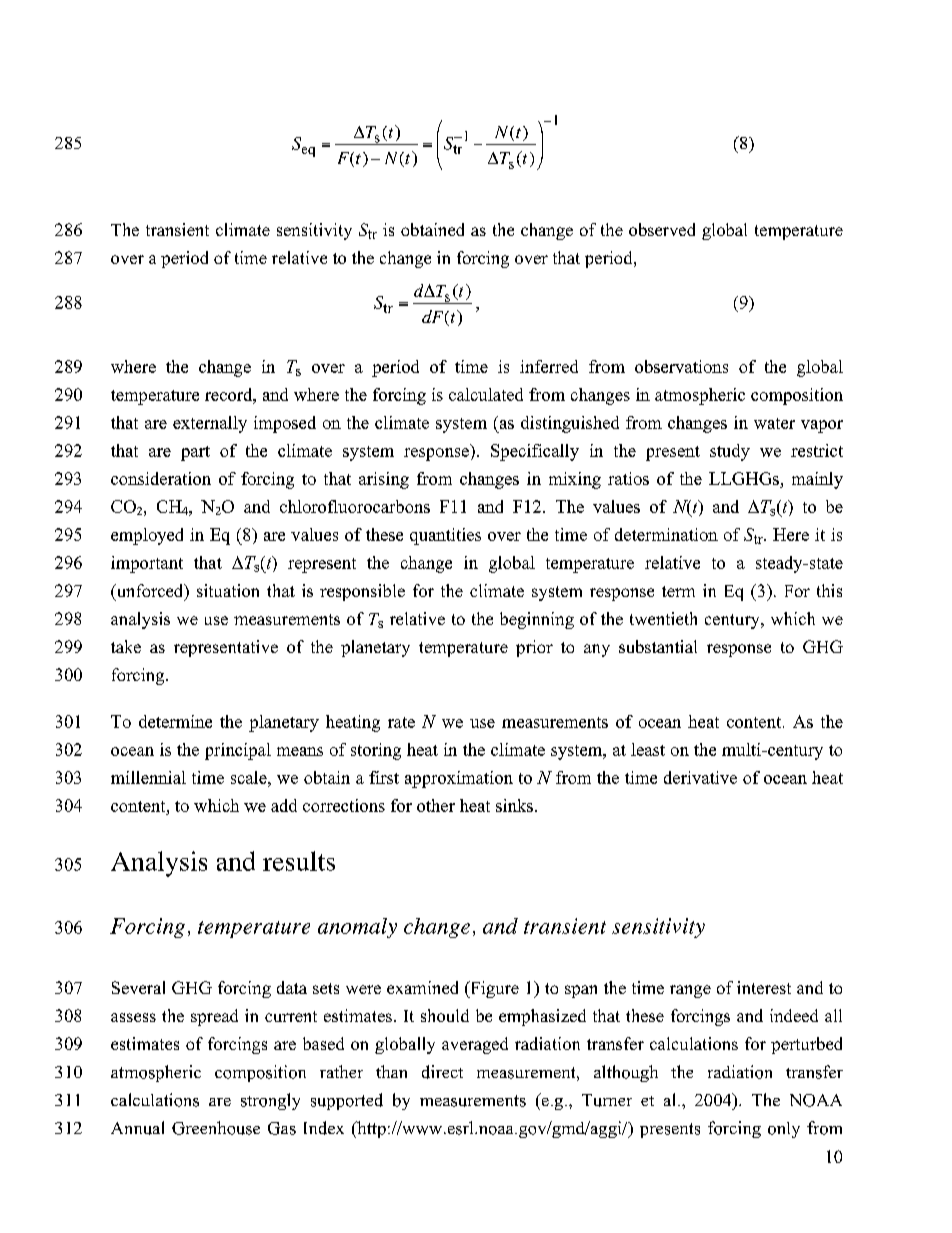 The width and height of the document is (952, 1233). I want to click on observed, so click(662, 229).
